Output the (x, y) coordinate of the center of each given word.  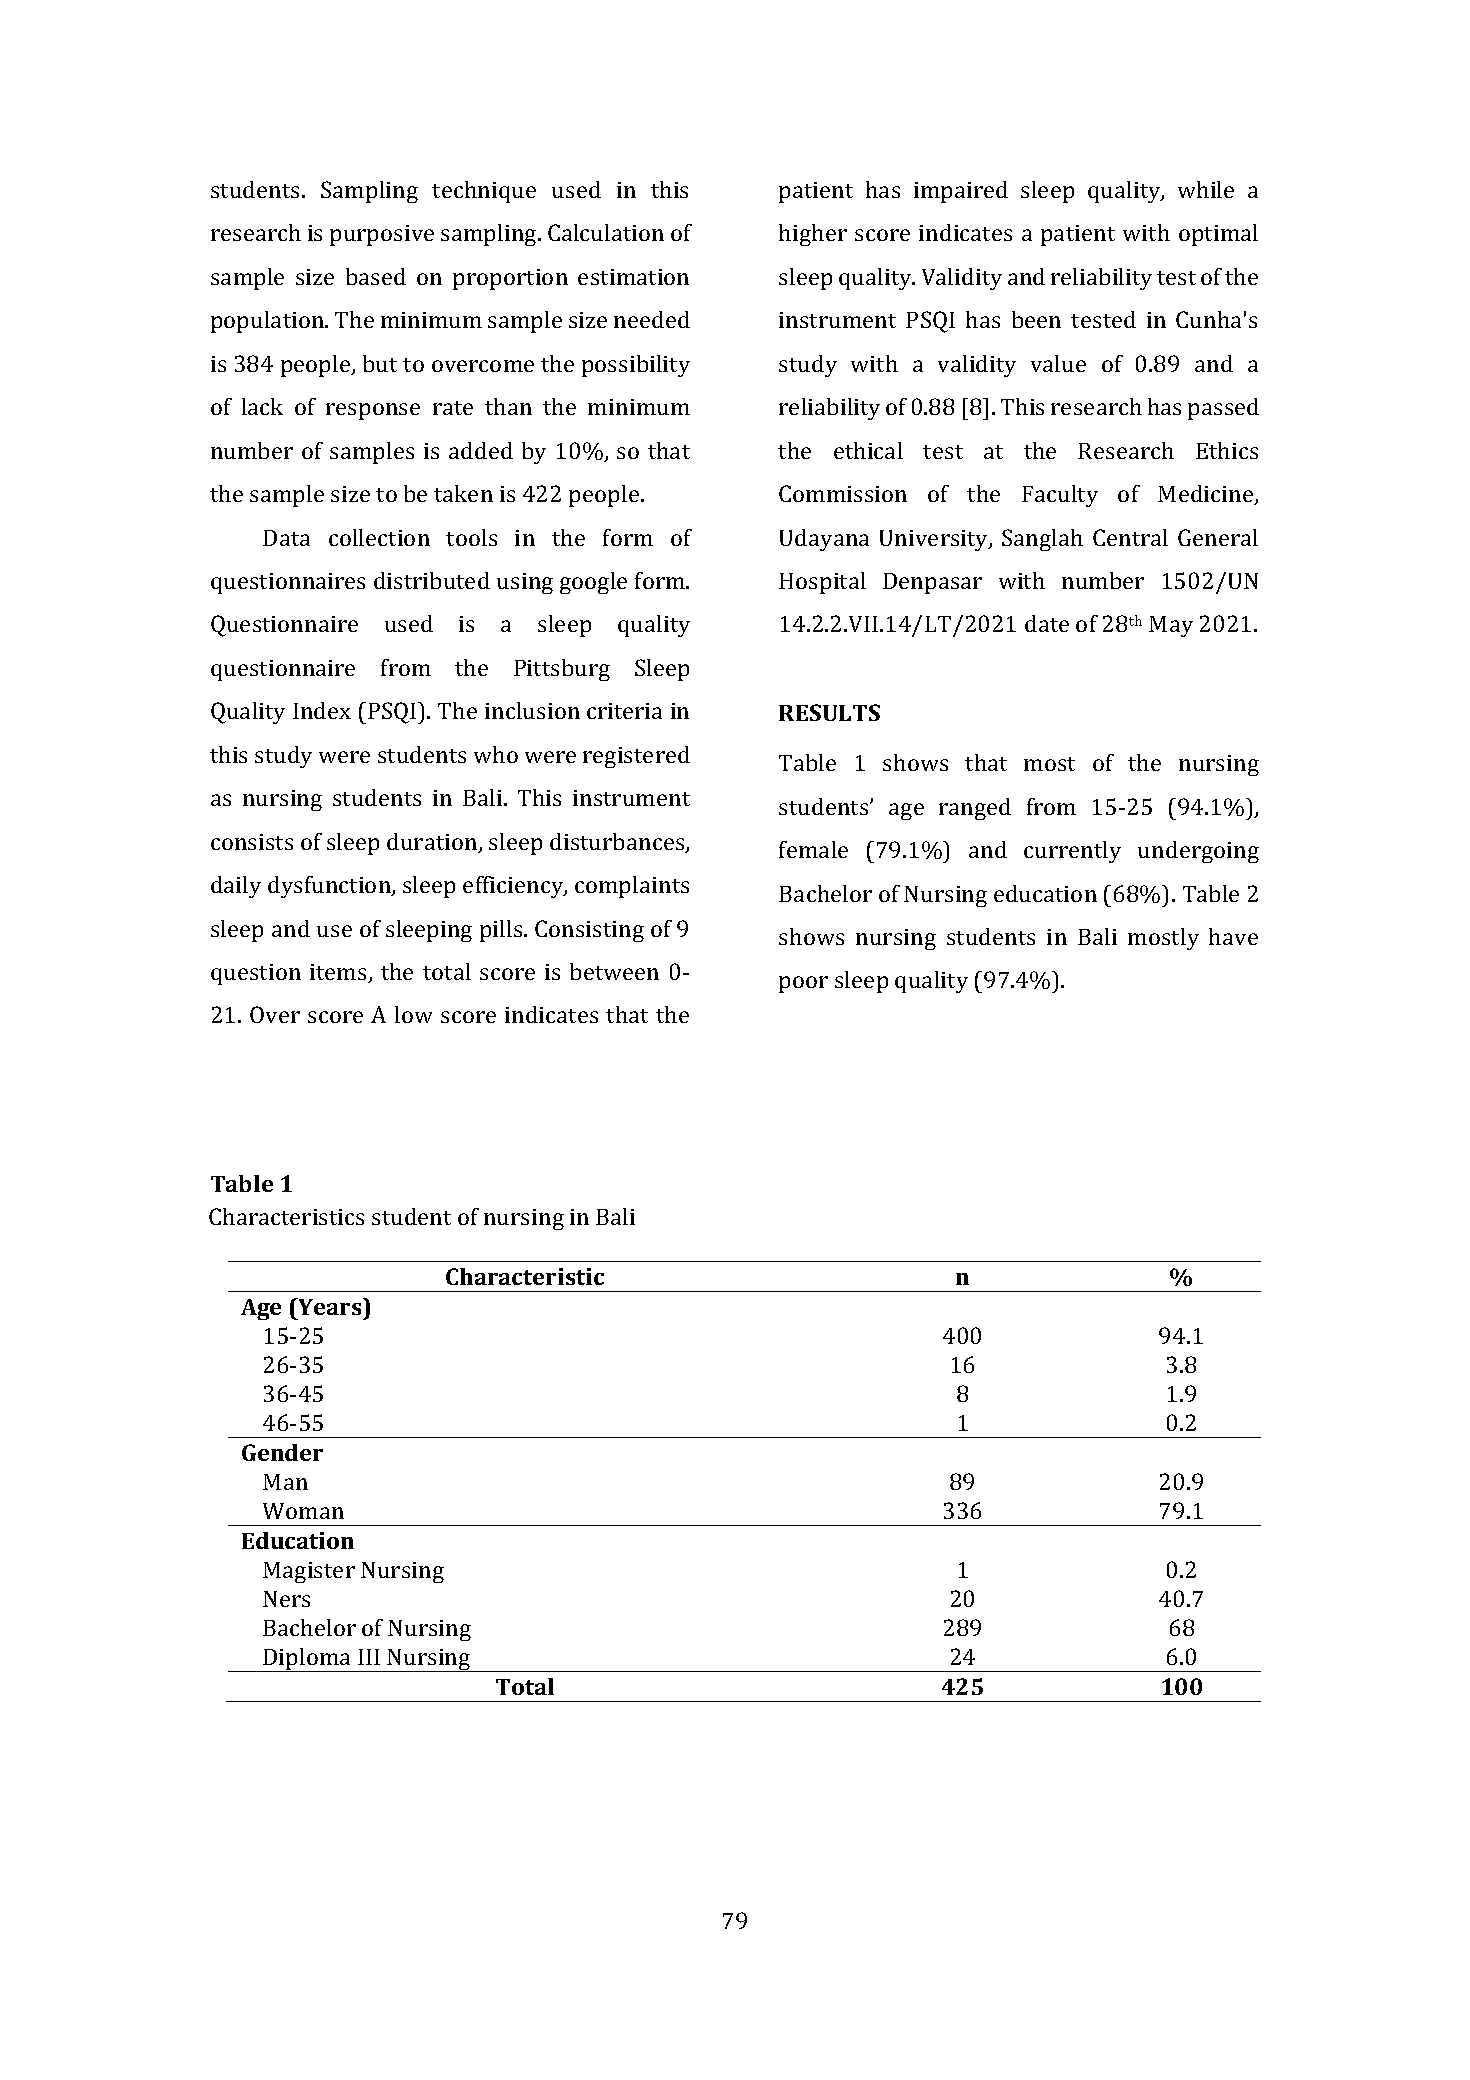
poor (803, 984)
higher (813, 235)
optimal (1218, 235)
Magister (309, 1572)
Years (330, 1306)
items (339, 973)
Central (1130, 537)
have (1233, 936)
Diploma (308, 1660)
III (369, 1657)
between (614, 971)
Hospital (822, 583)
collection (379, 537)
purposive (382, 235)
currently (1072, 852)
